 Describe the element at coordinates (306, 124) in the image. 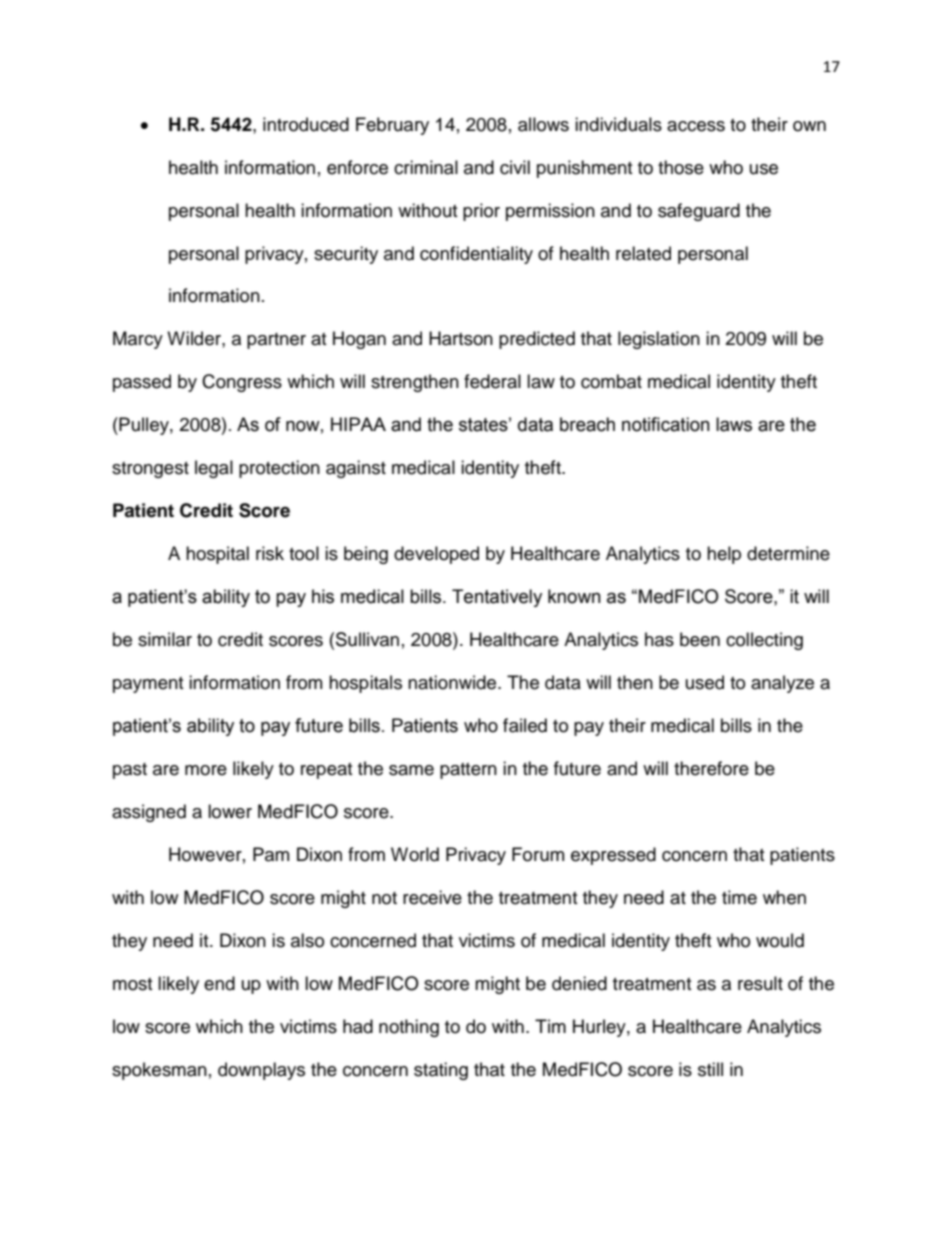

I see `introduced` at that location.
